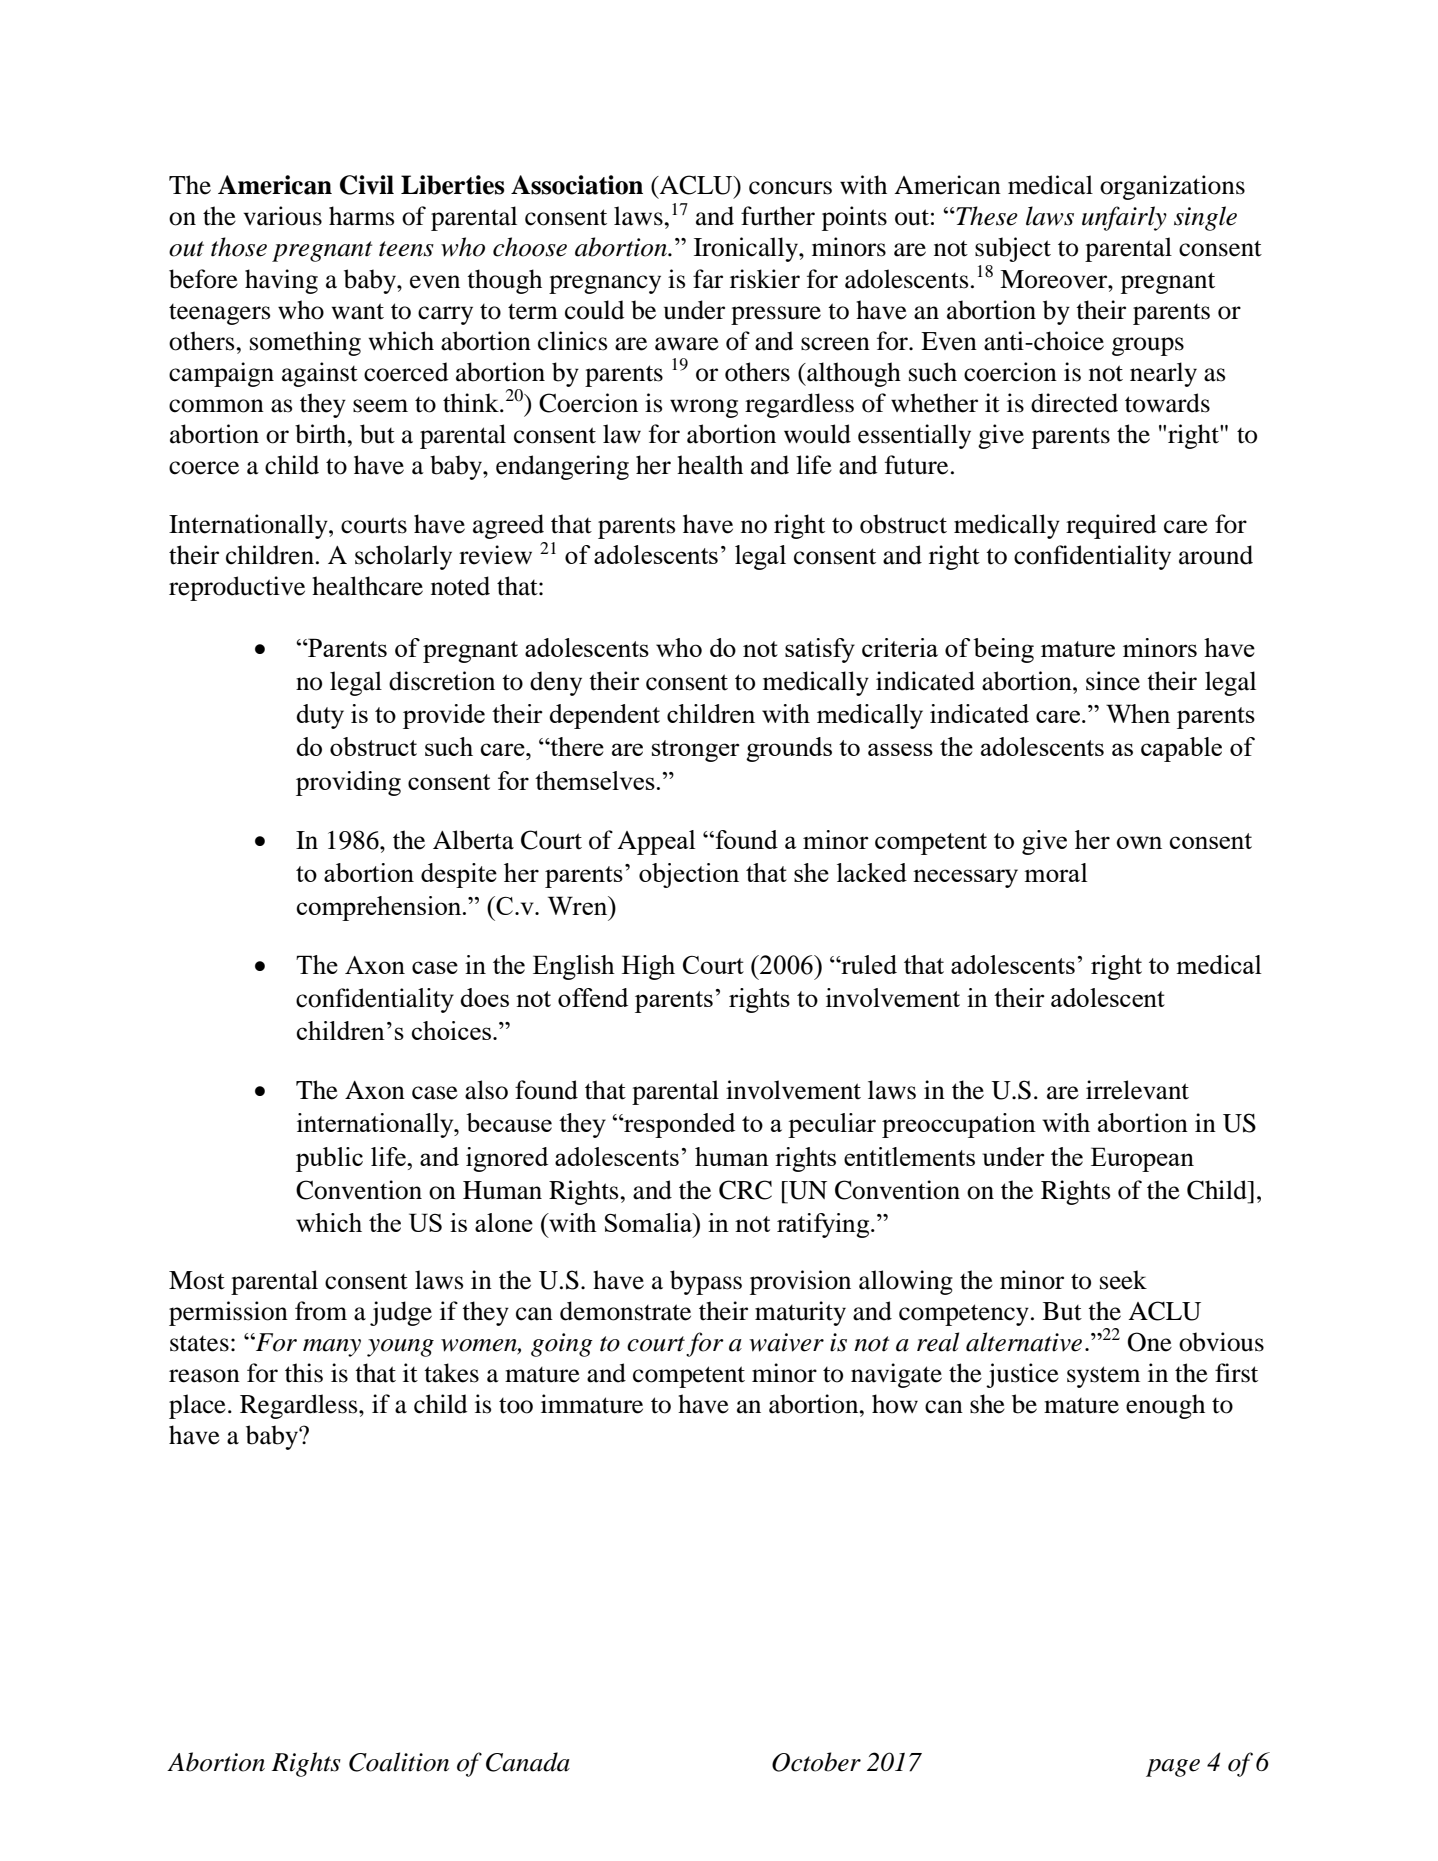 The height and width of the document is (1861, 1438). I want to click on October, so click(816, 1762).
